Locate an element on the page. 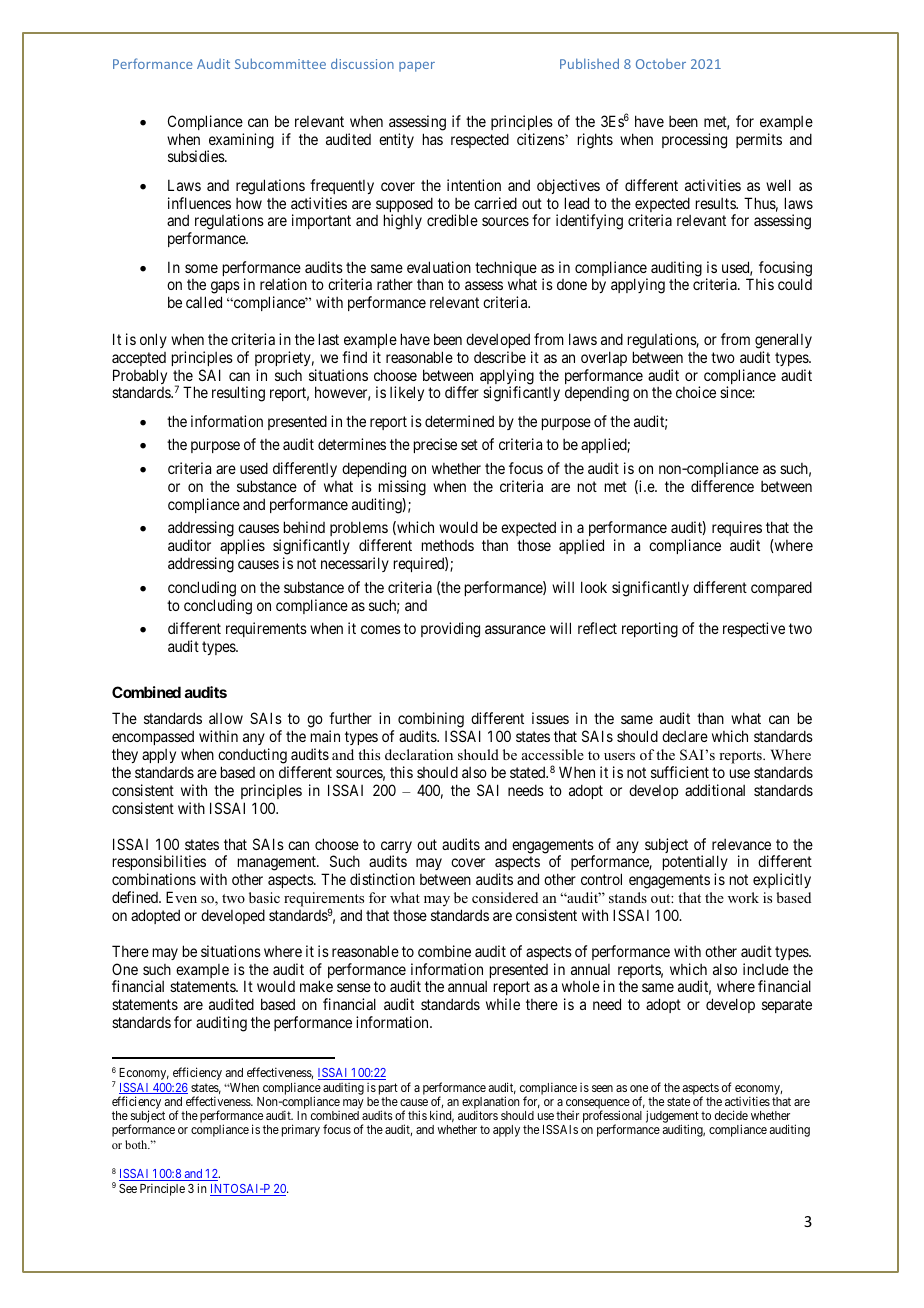  both is located at coordinates (137, 1144).
